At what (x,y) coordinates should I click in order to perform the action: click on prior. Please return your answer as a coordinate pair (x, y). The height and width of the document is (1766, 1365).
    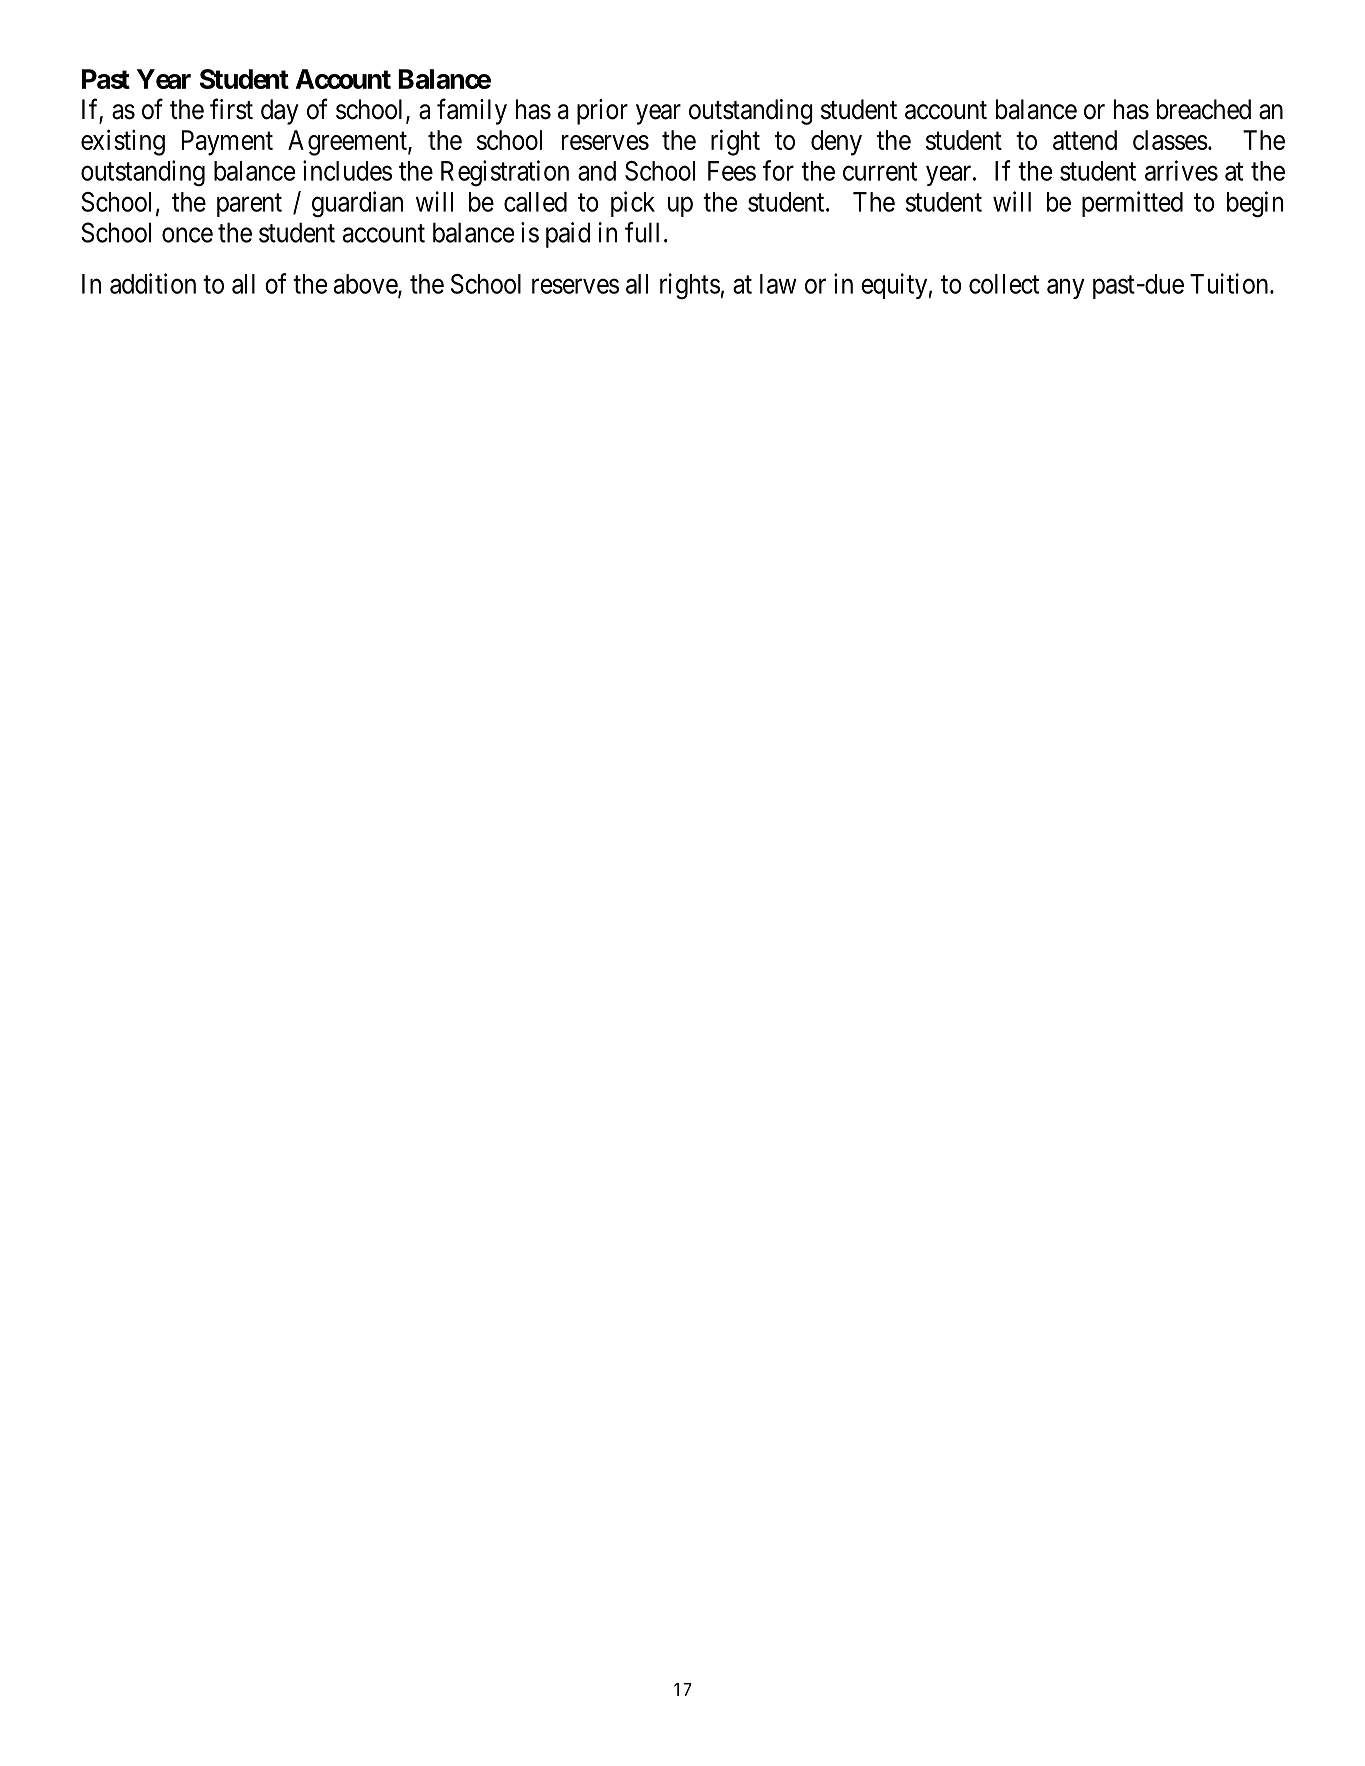
    Looking at the image, I should click on (602, 112).
